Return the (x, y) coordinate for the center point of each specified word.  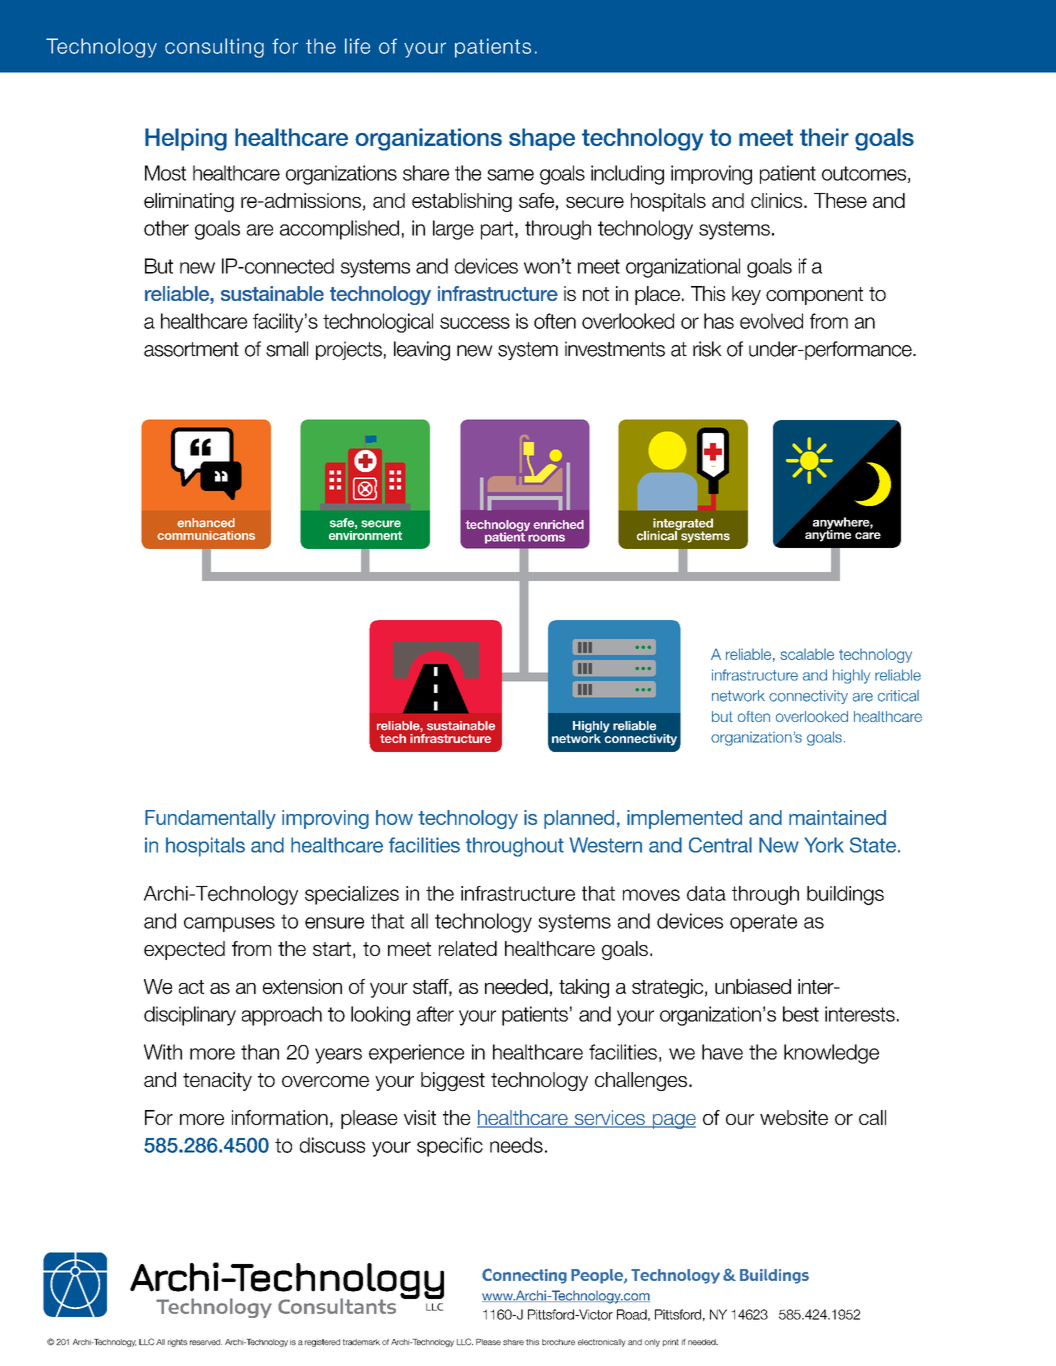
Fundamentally (210, 819)
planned (579, 819)
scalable (807, 654)
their (824, 137)
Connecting (524, 1276)
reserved (206, 1342)
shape (542, 139)
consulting (214, 48)
